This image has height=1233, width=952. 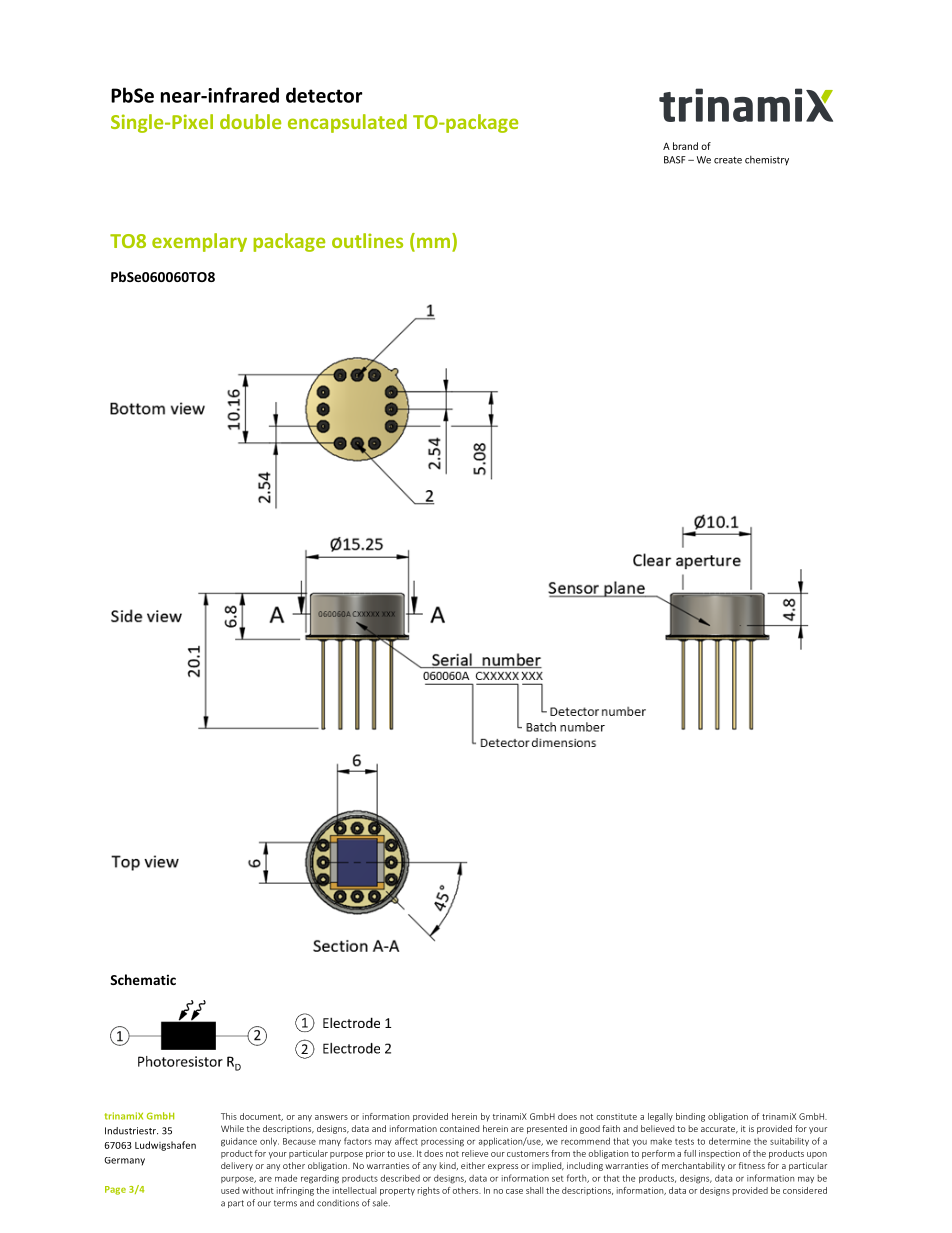 What do you see at coordinates (547, 1129) in the image?
I see `presented` at bounding box center [547, 1129].
